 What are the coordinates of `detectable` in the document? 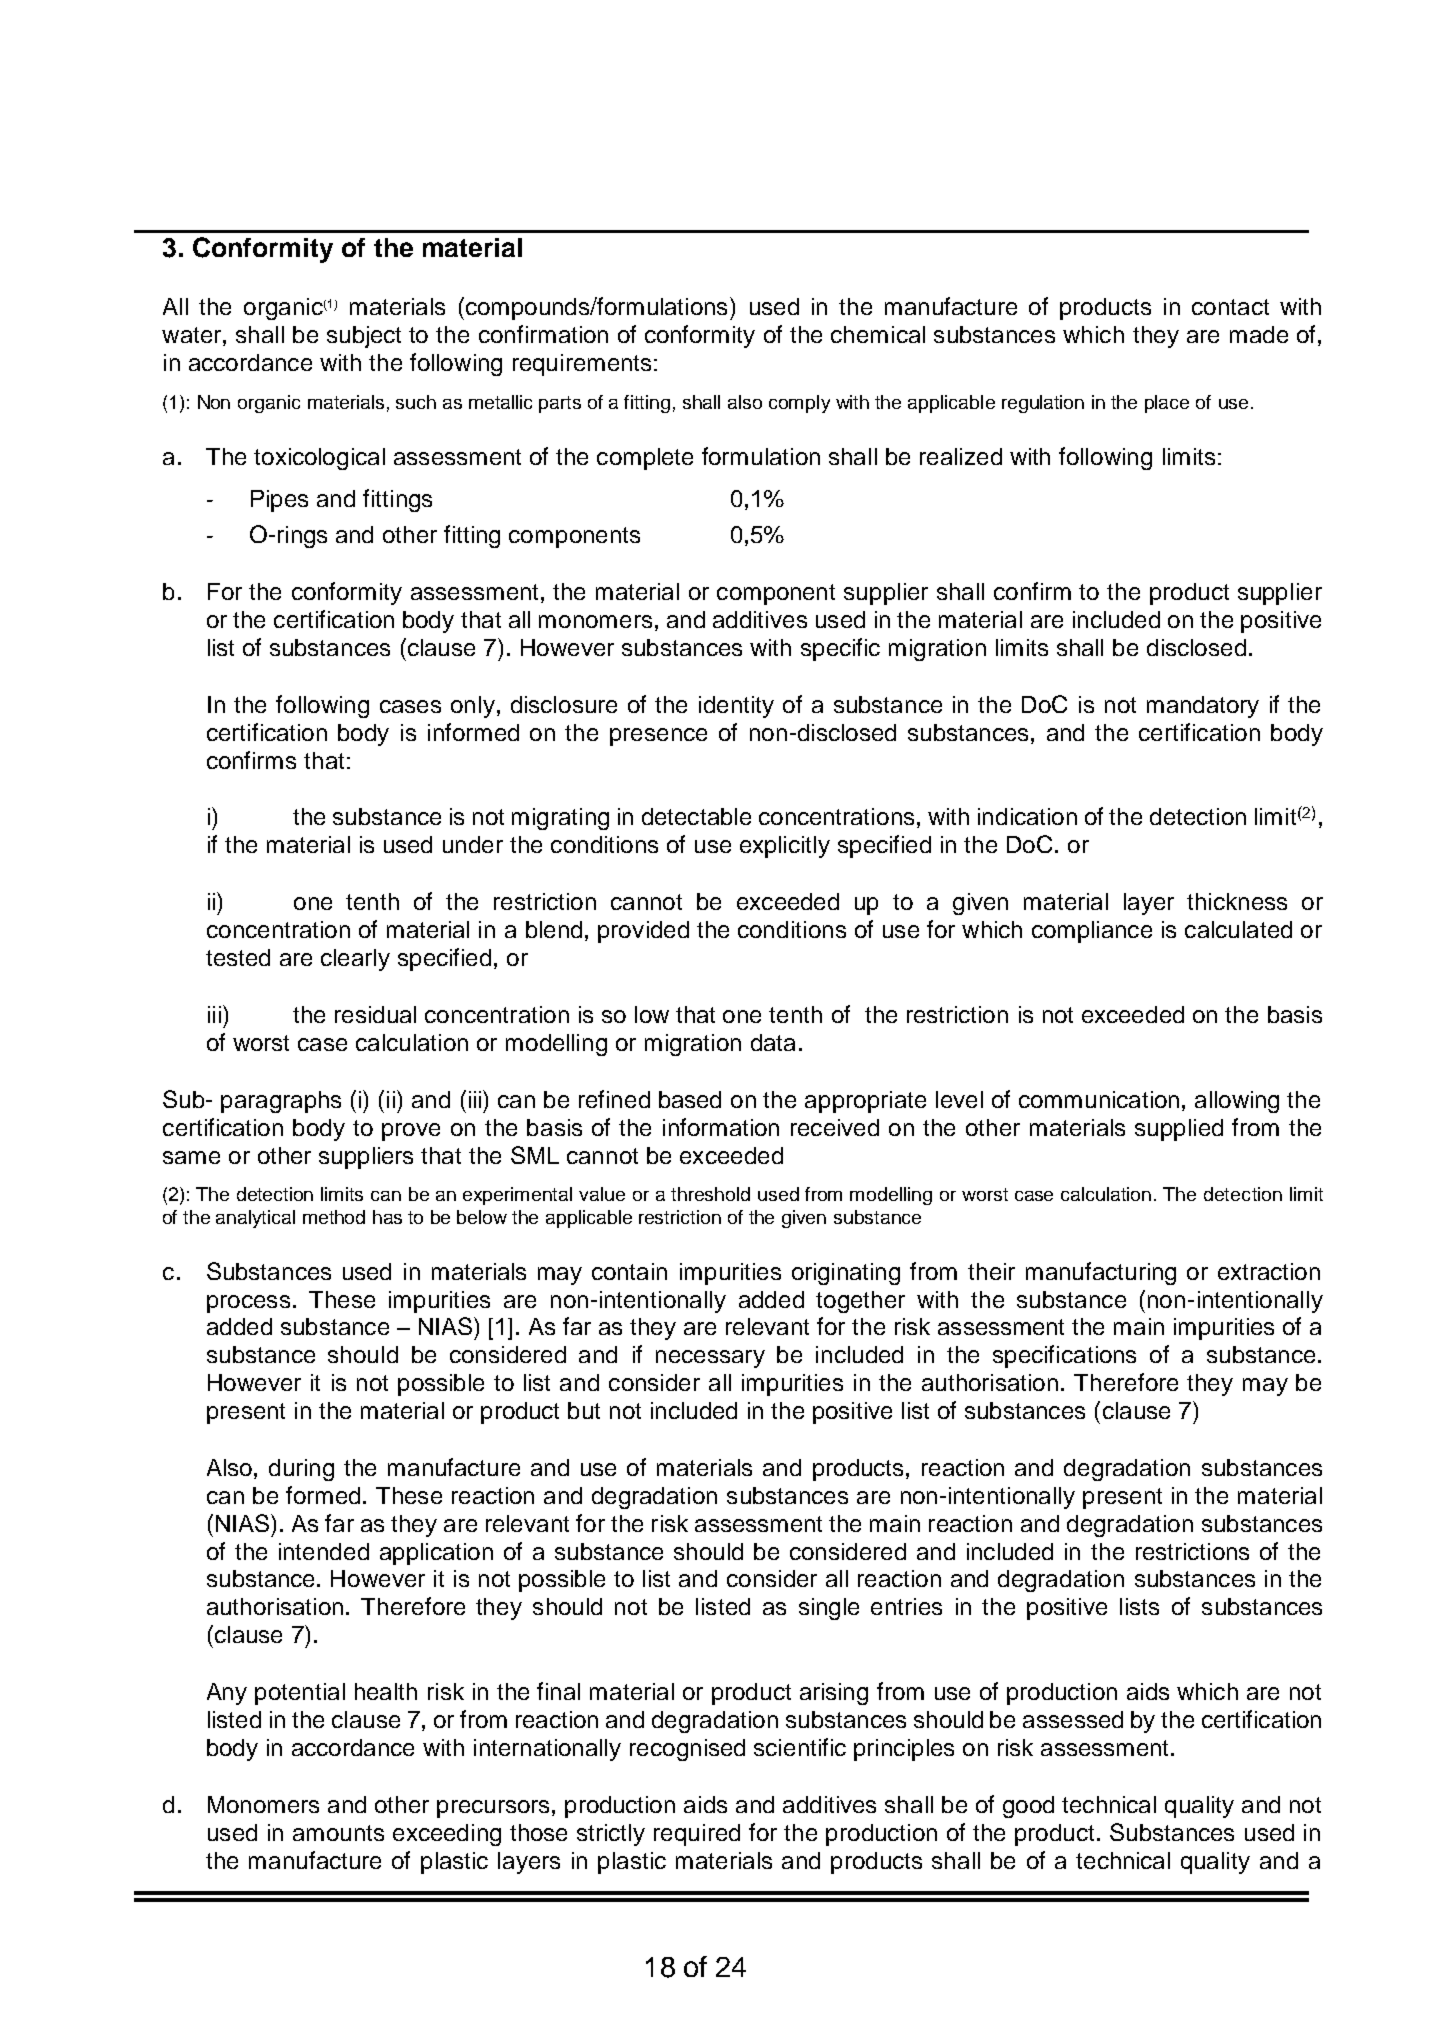 It's located at (696, 816).
